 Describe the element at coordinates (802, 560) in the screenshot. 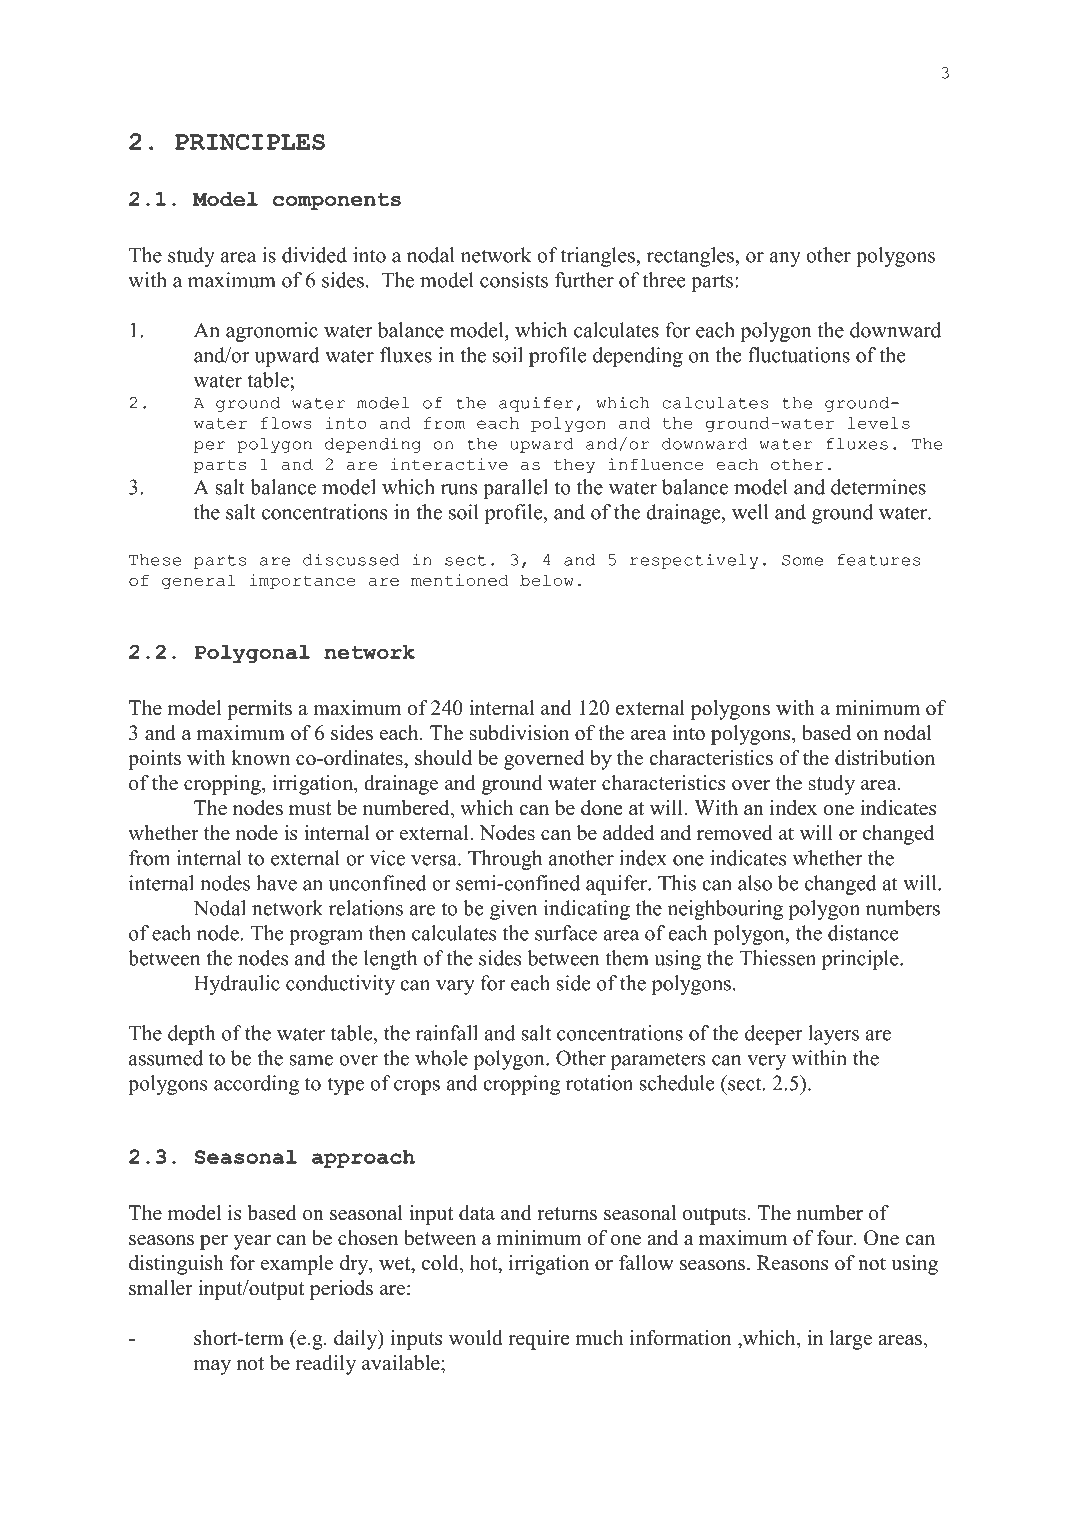

I see `Some` at that location.
